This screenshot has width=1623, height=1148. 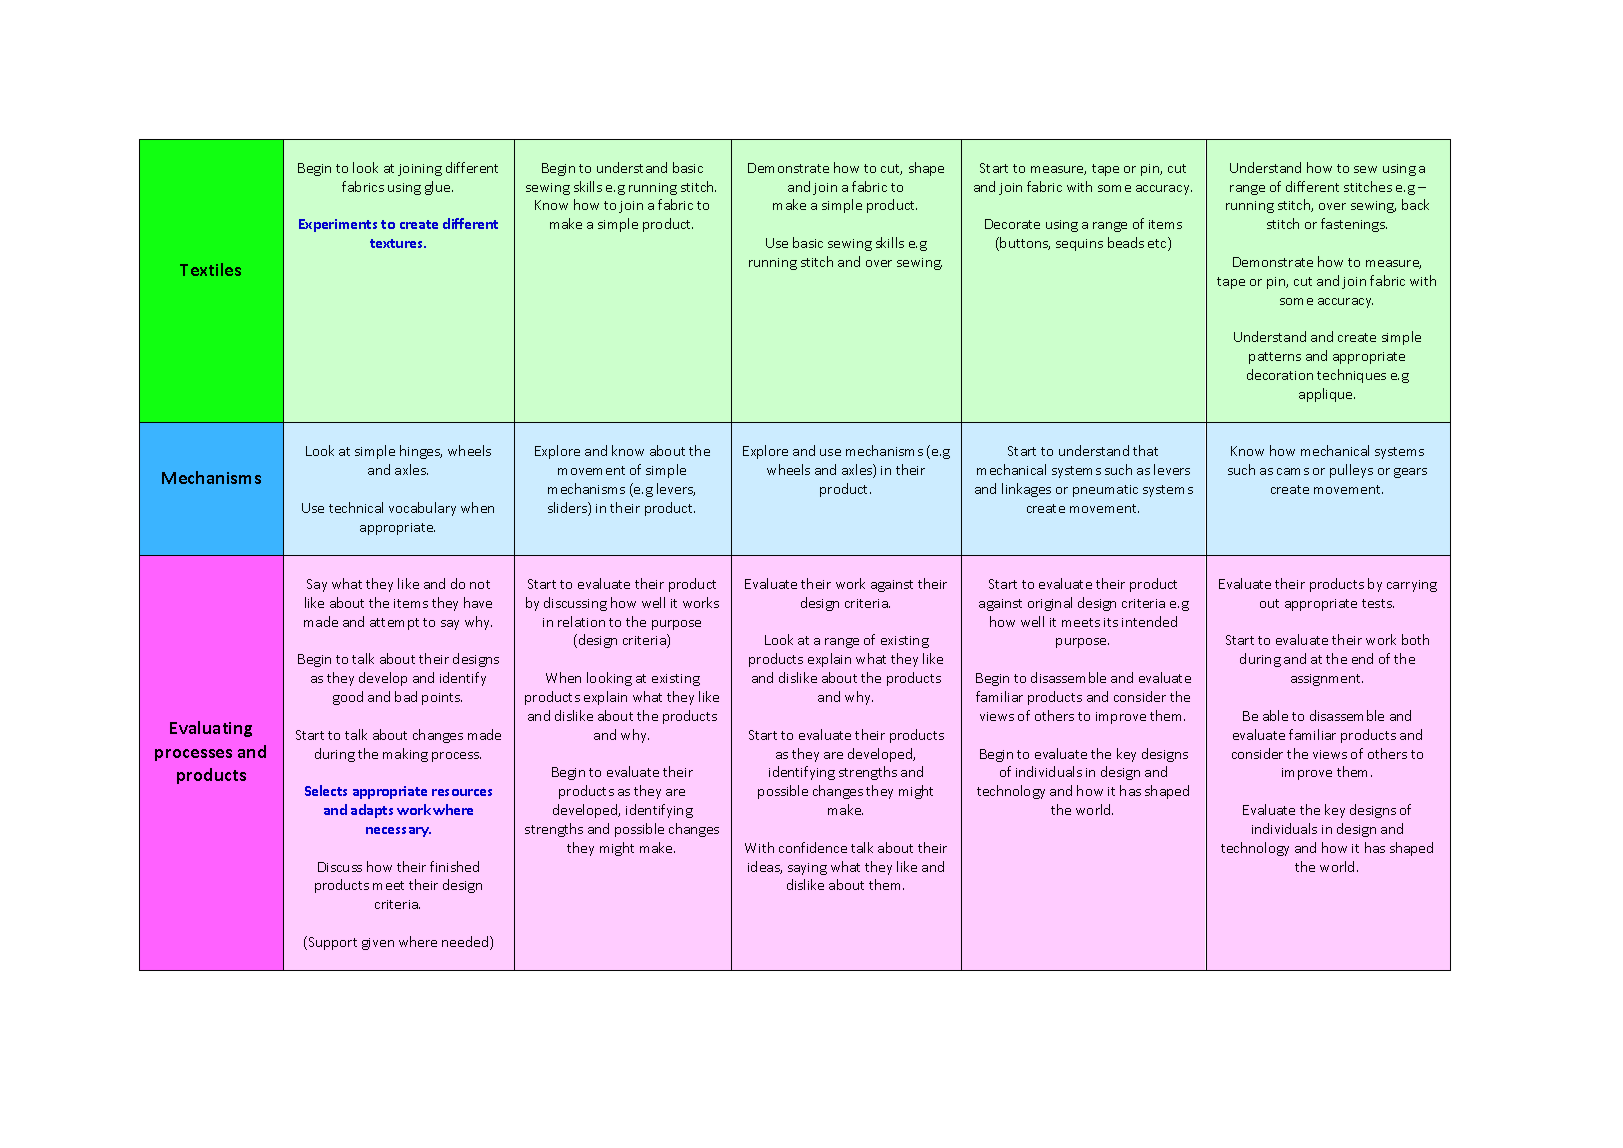 What do you see at coordinates (813, 847) in the screenshot?
I see `confidence` at bounding box center [813, 847].
